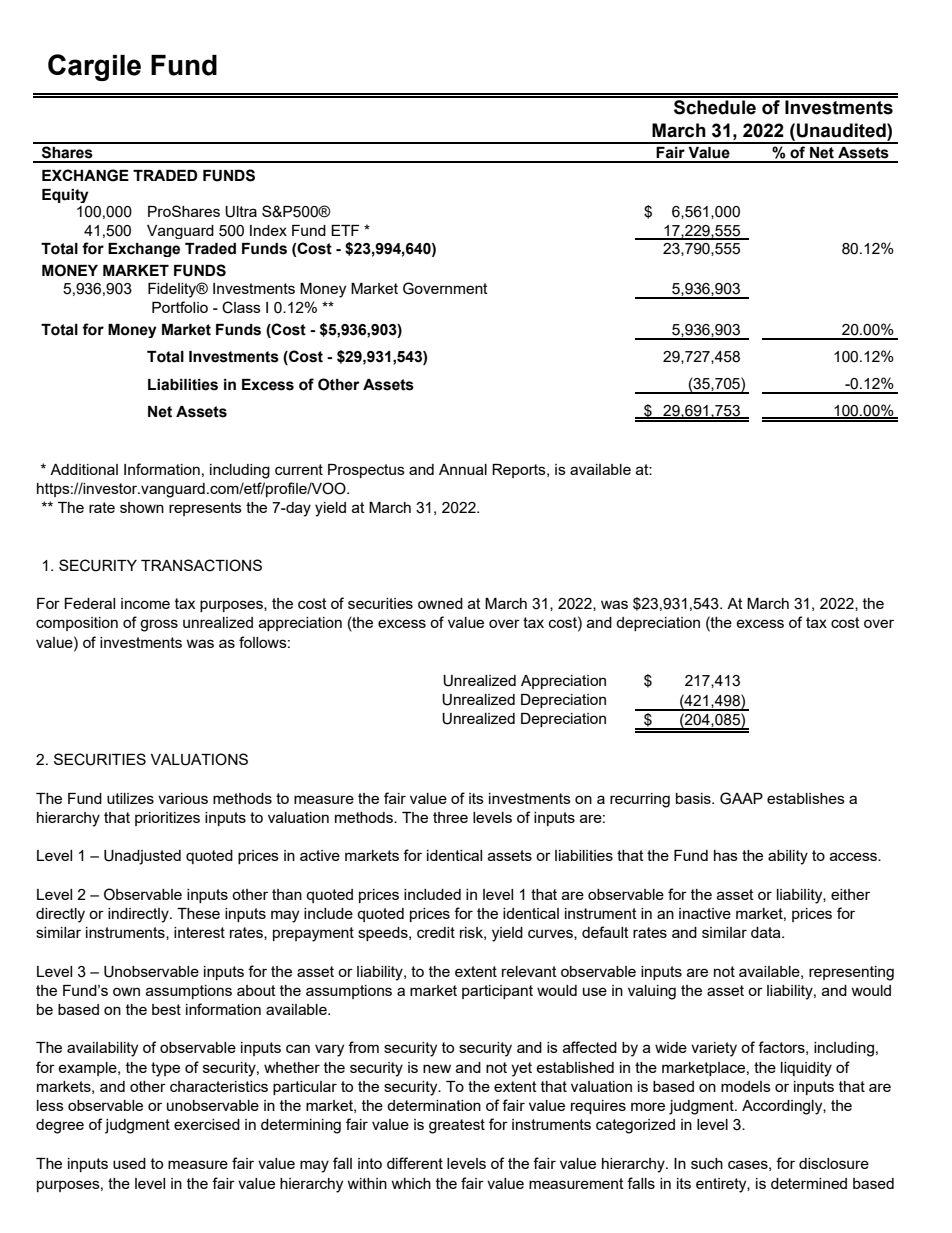  I want to click on Equity, so click(65, 196).
